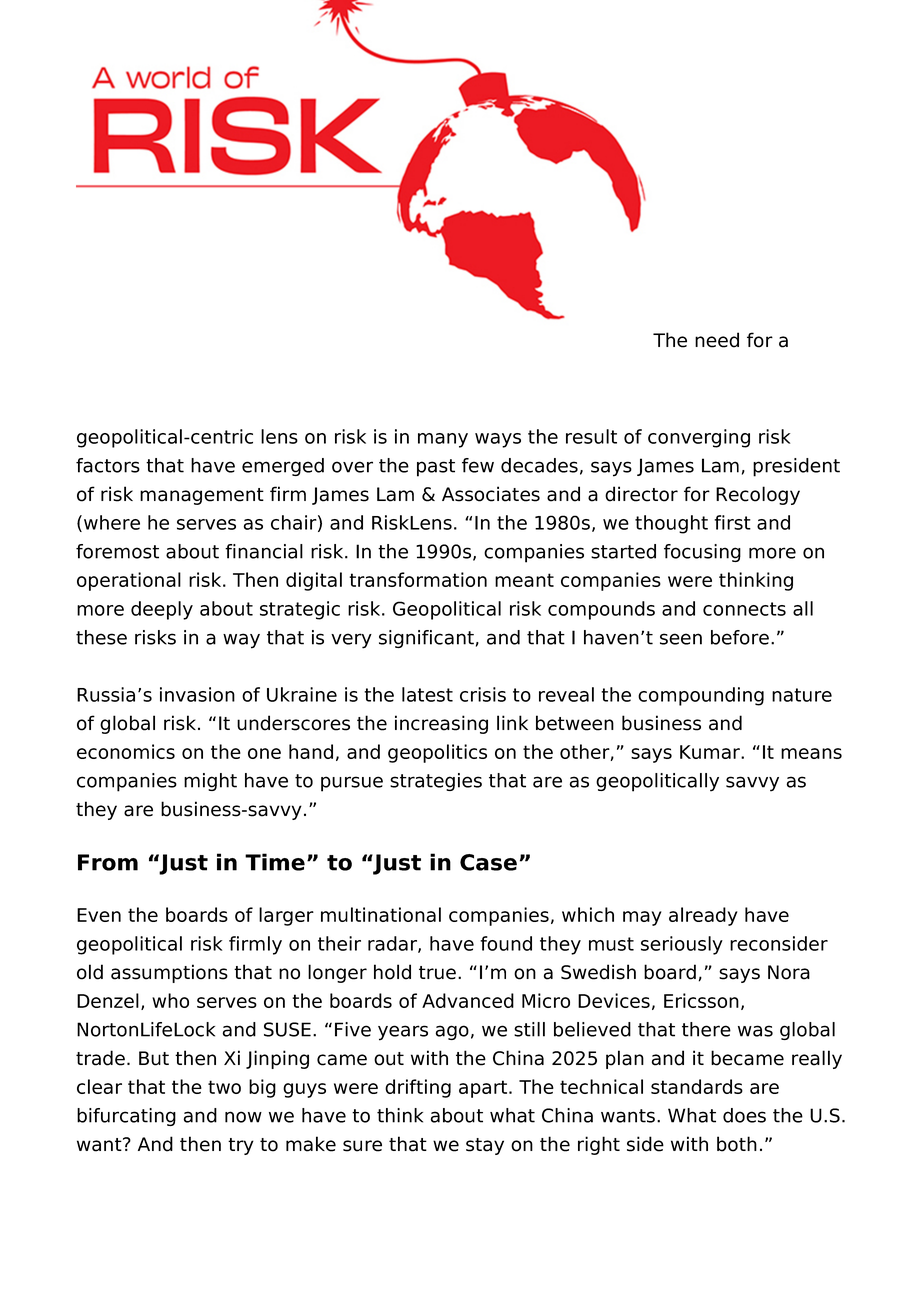 Image resolution: width=924 pixels, height=1308 pixels. What do you see at coordinates (437, 753) in the page?
I see `geopolitics` at bounding box center [437, 753].
